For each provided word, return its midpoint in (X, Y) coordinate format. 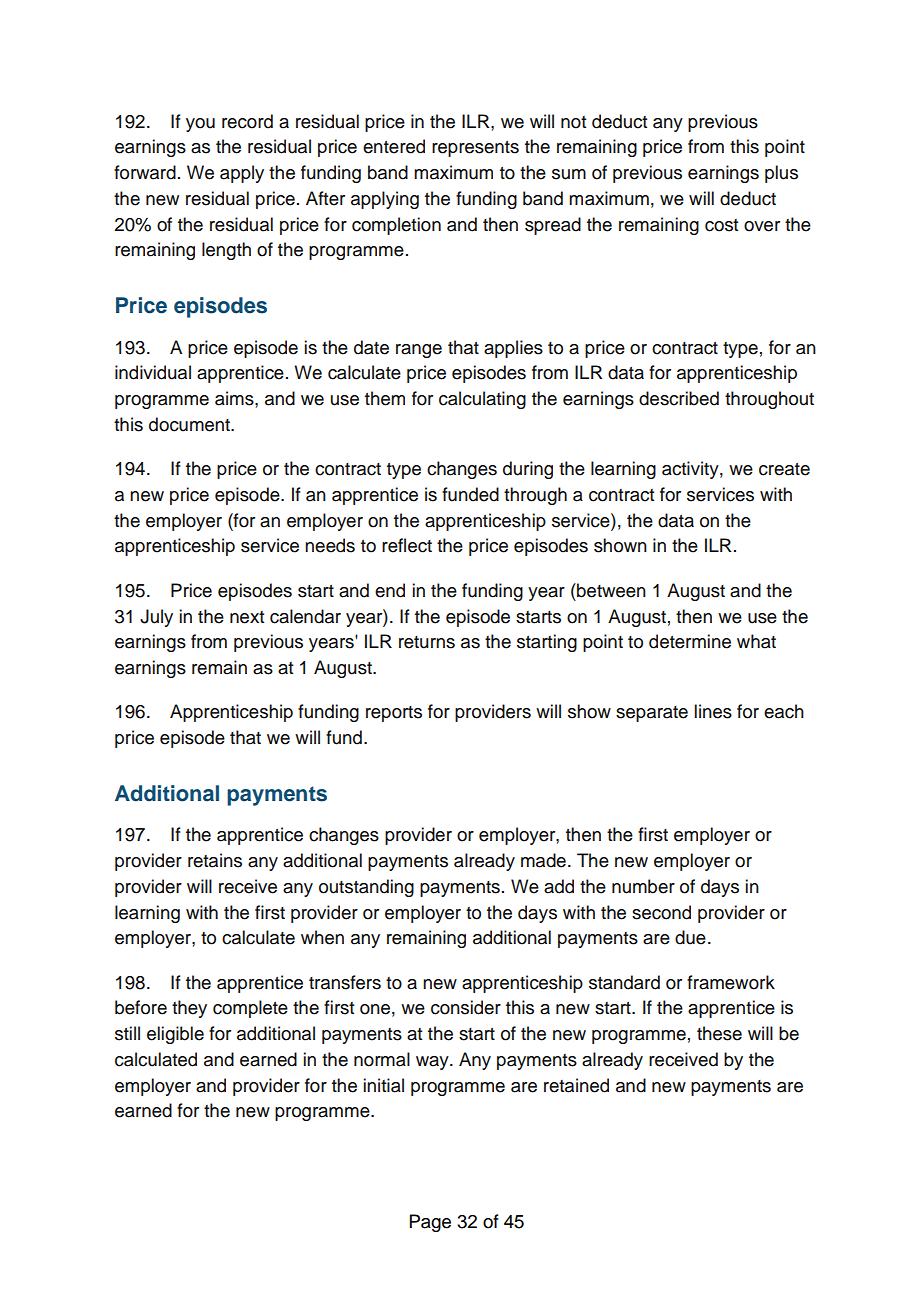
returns (427, 642)
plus (781, 174)
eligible (175, 1035)
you (200, 125)
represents (475, 149)
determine (690, 641)
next (247, 617)
